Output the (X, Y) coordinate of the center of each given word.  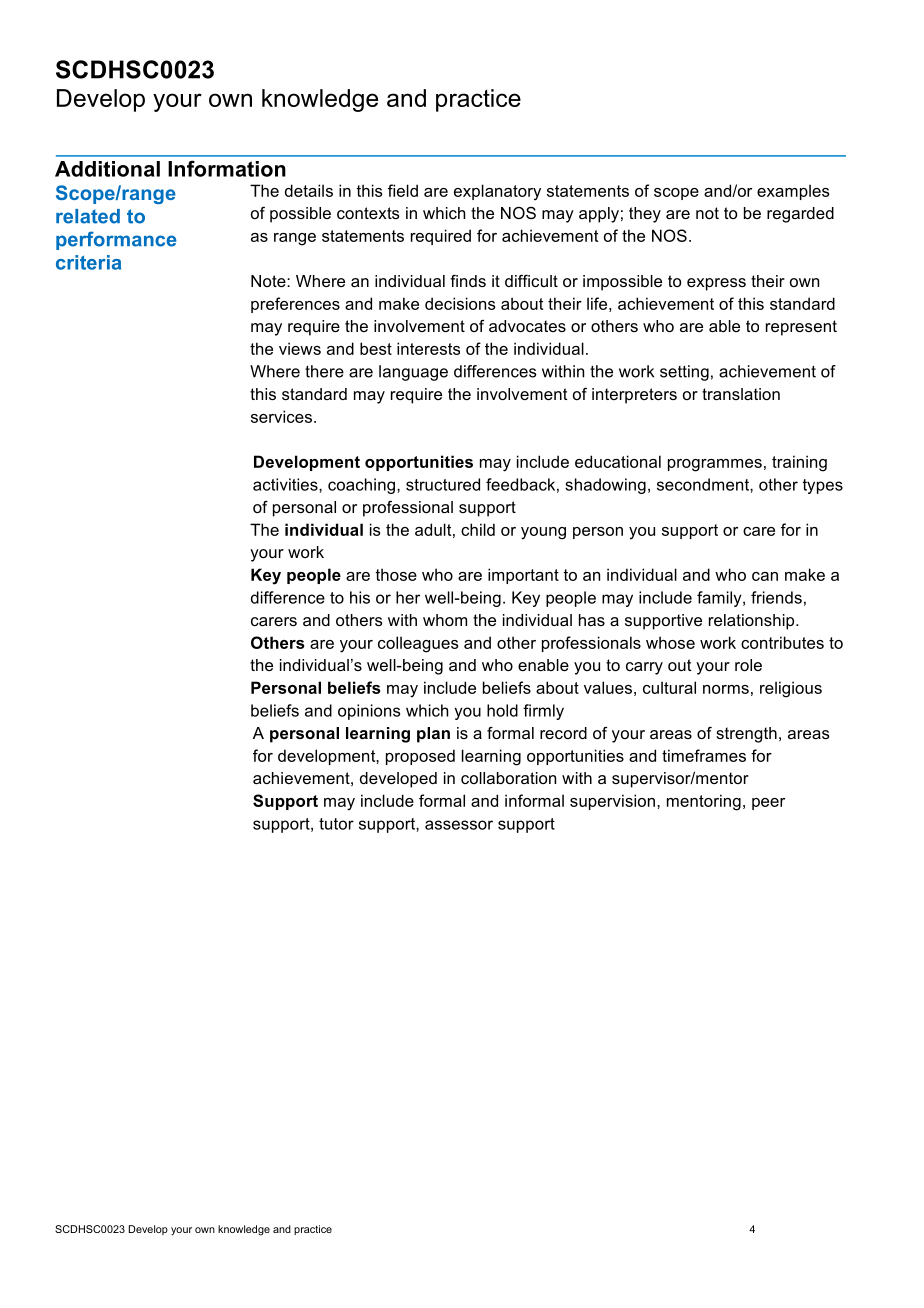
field (403, 190)
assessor (459, 825)
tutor (336, 824)
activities (286, 484)
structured (443, 484)
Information (227, 168)
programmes (715, 465)
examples (793, 192)
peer (768, 804)
